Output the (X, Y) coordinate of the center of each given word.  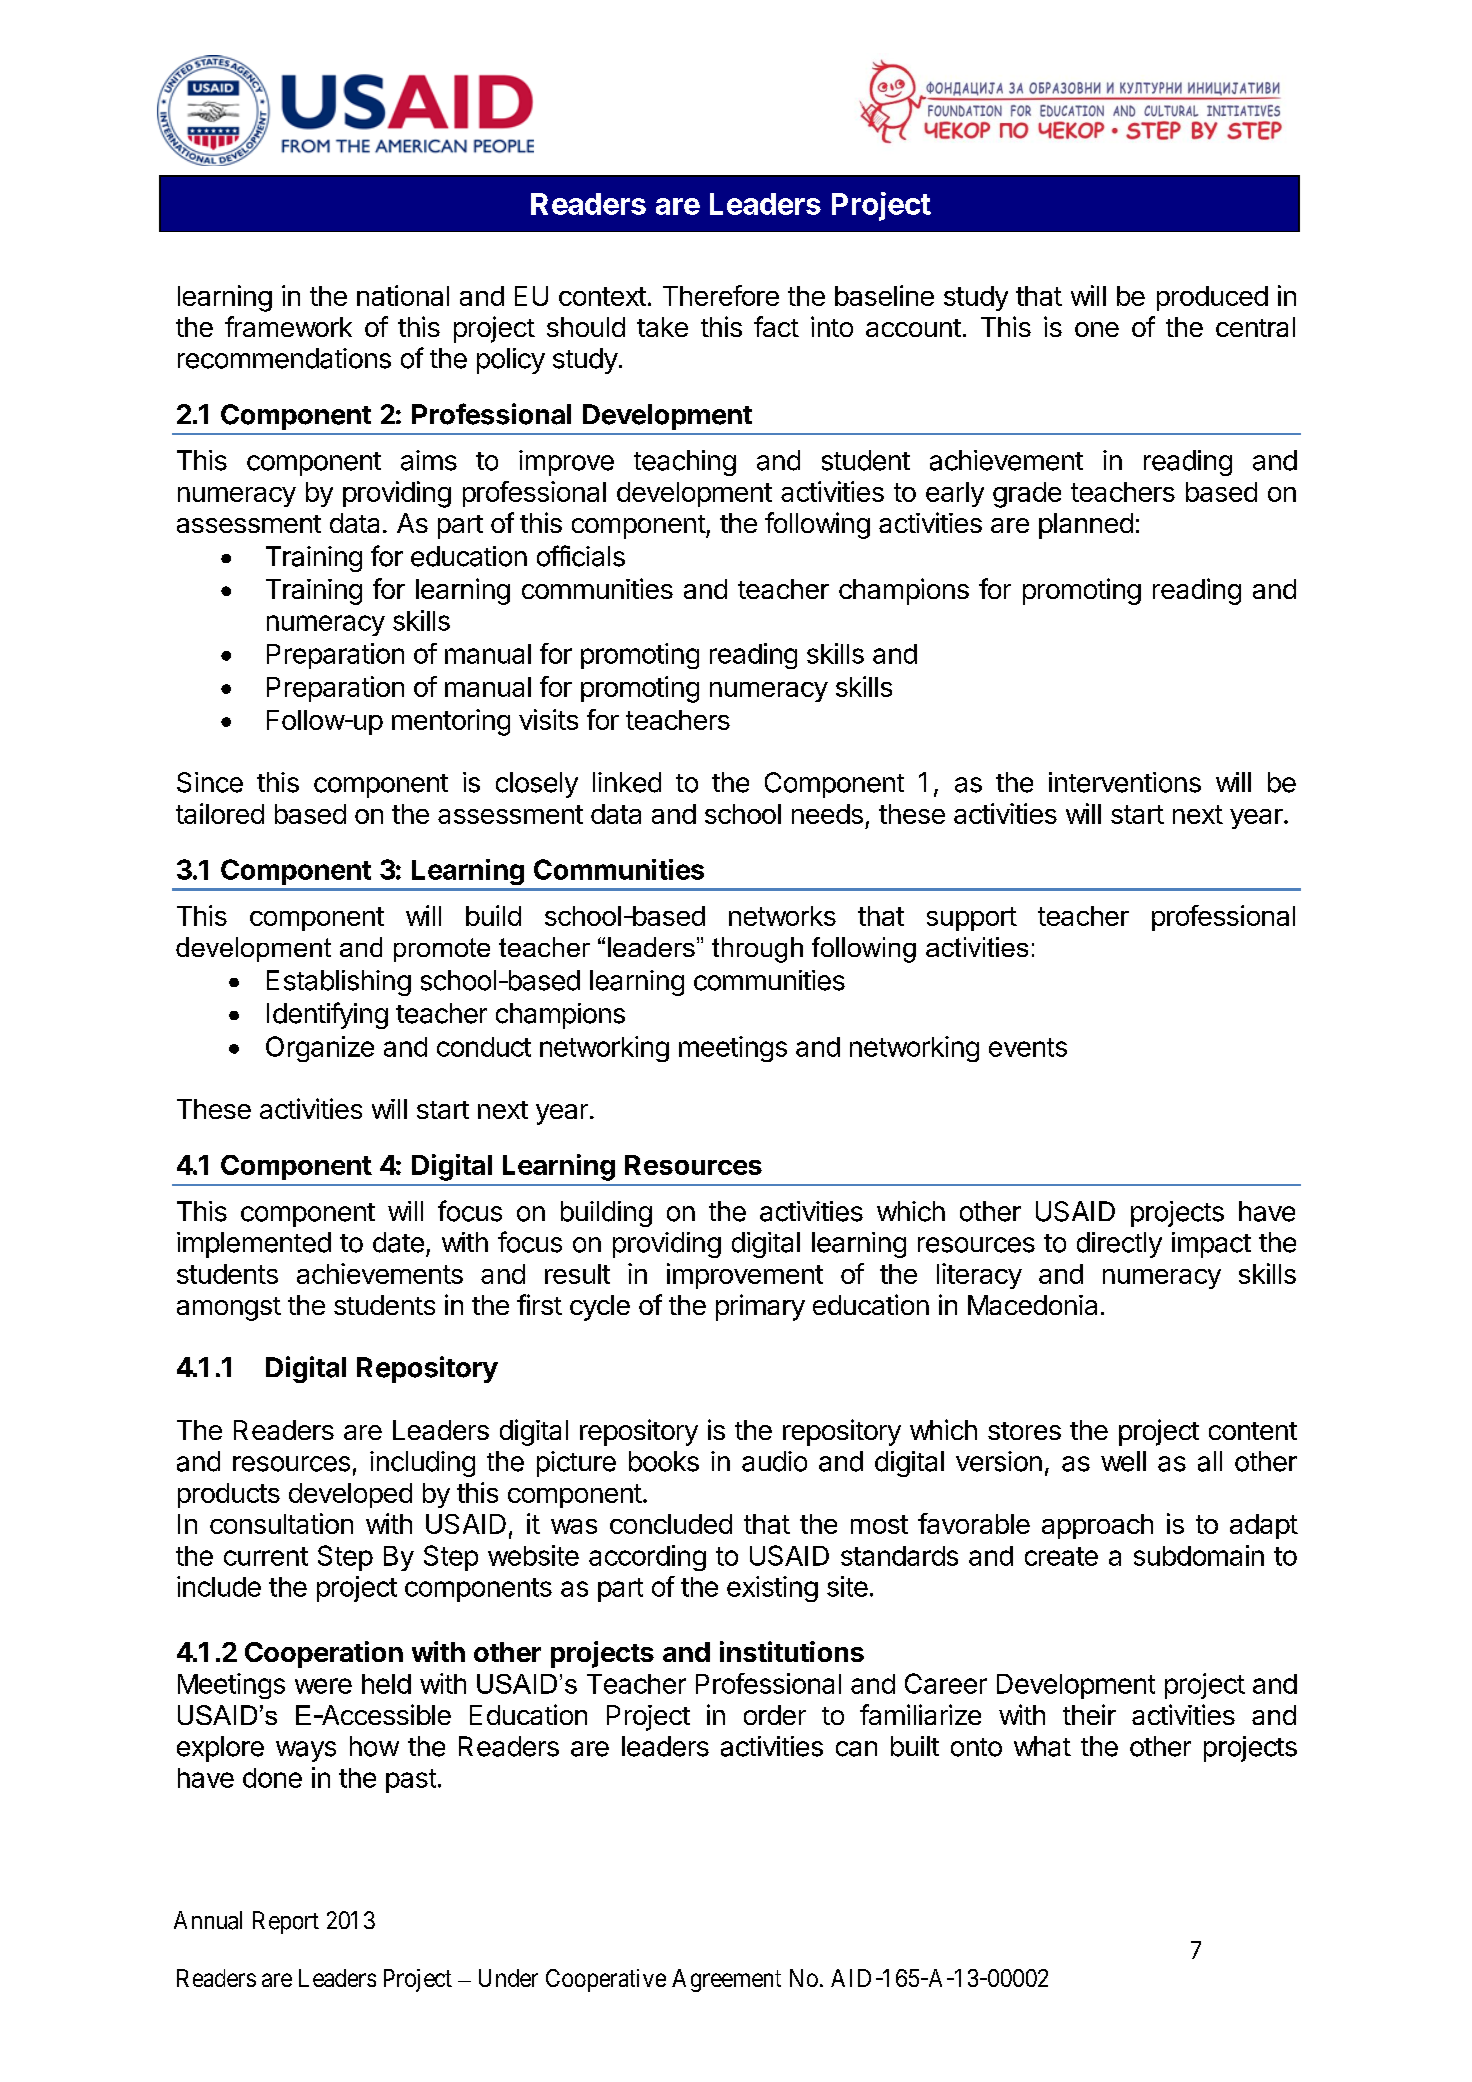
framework (288, 326)
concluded (671, 1524)
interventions (1125, 782)
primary (760, 1307)
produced (1212, 298)
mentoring (451, 722)
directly (1119, 1245)
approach (1097, 1526)
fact (776, 326)
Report (286, 1922)
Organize (320, 1049)
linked (627, 782)
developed (350, 1495)
